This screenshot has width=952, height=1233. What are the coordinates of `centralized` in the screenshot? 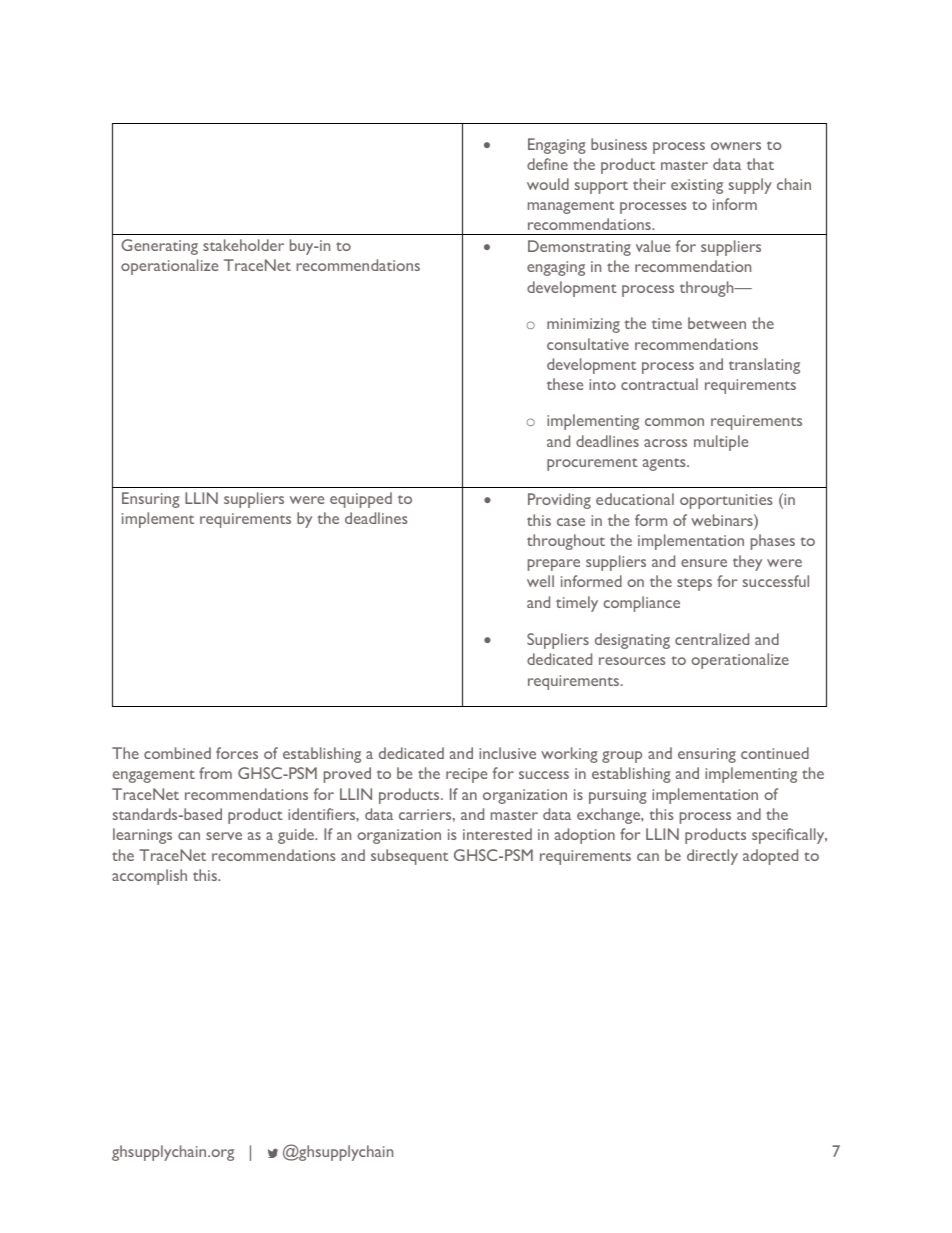 It's located at (712, 639).
